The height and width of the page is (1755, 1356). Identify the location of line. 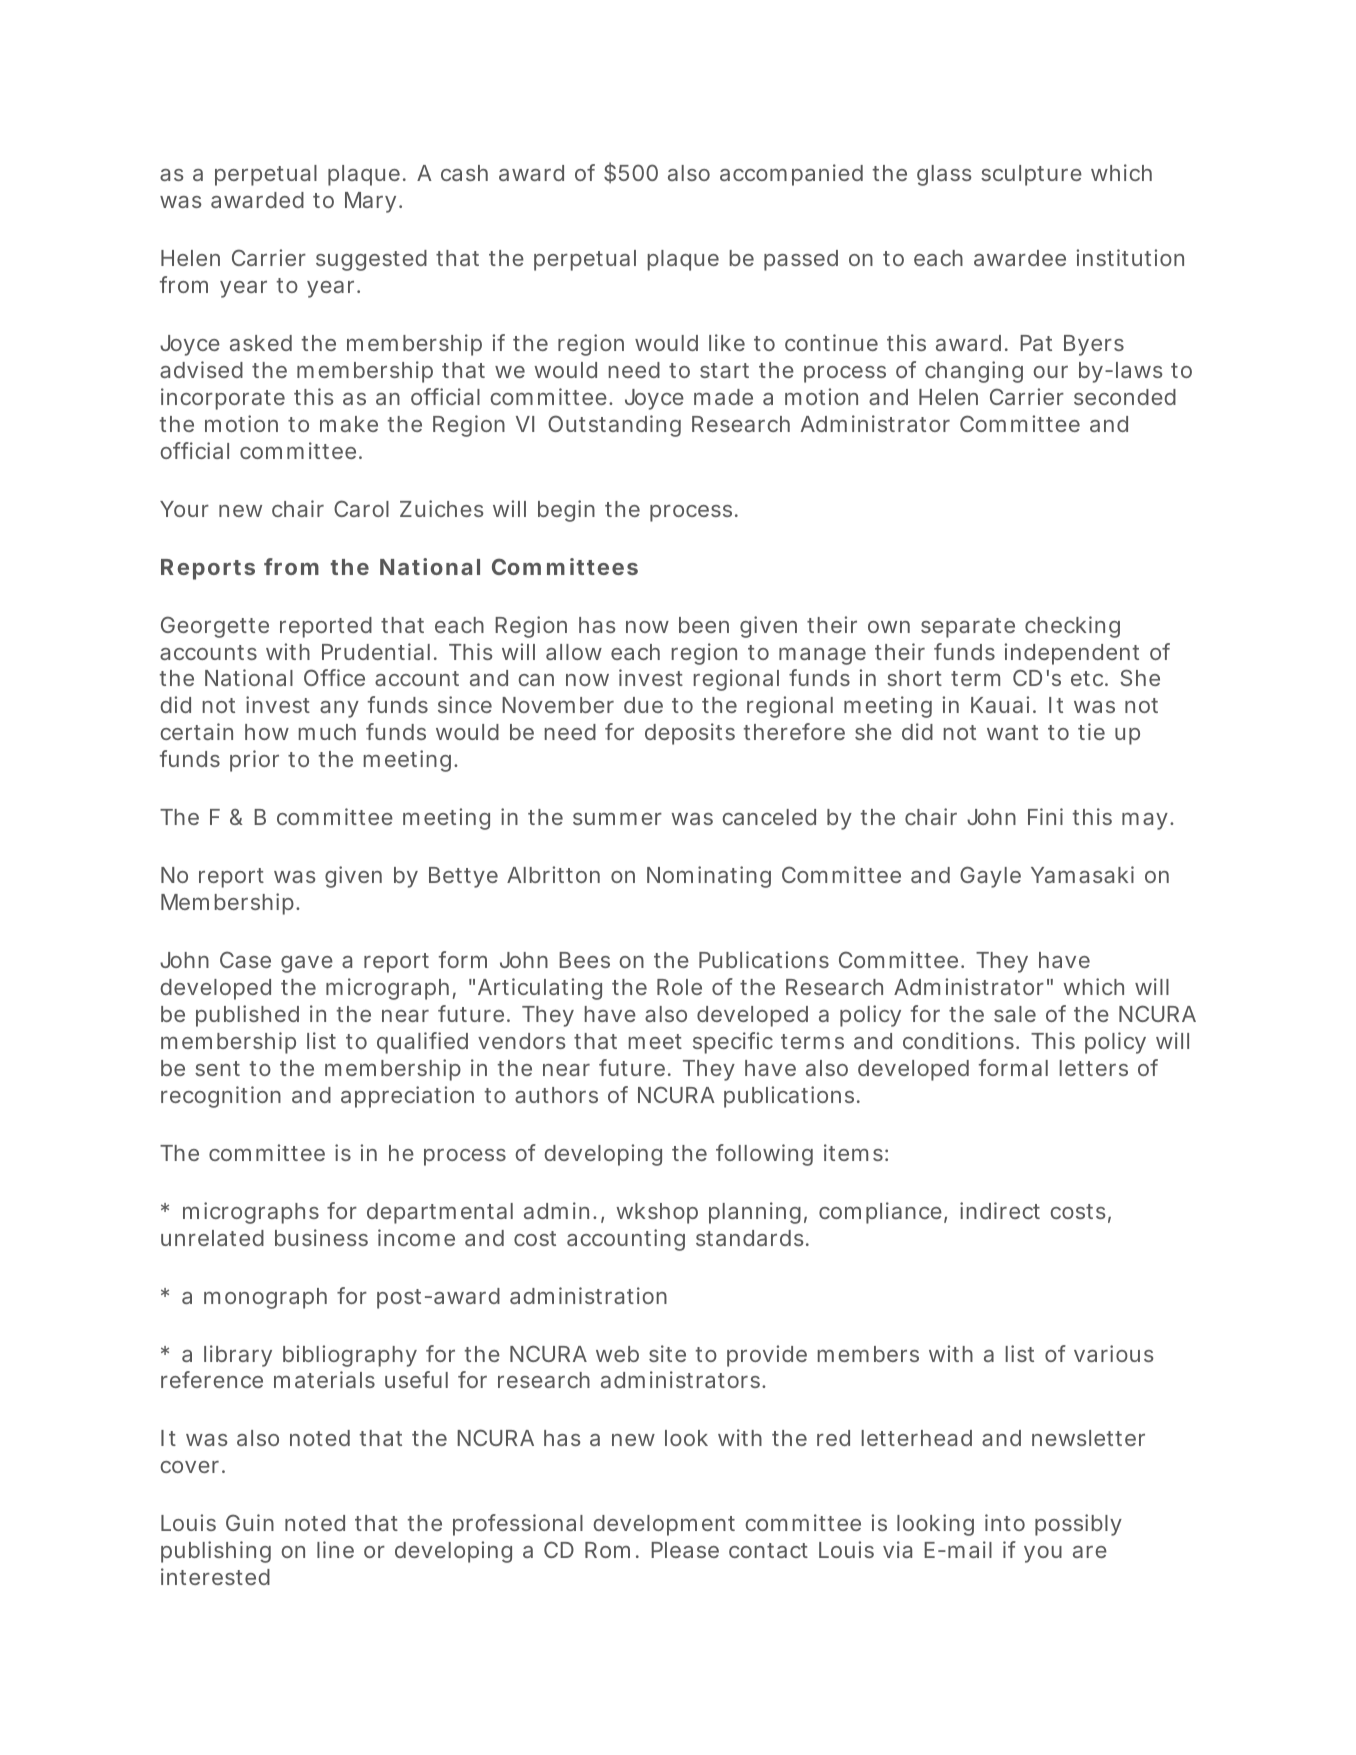
(335, 1549).
